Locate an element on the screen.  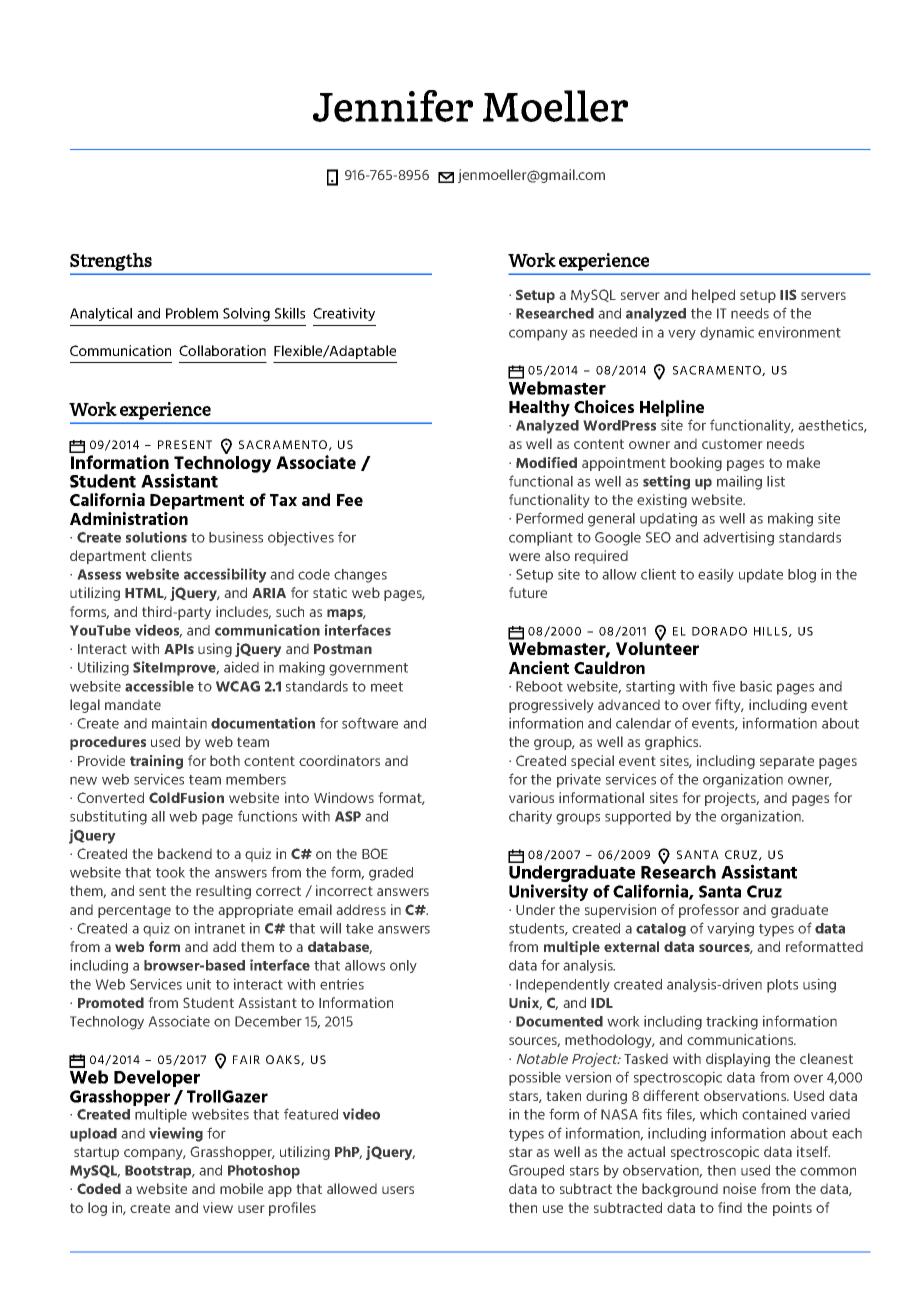
Creativity is located at coordinates (344, 314).
